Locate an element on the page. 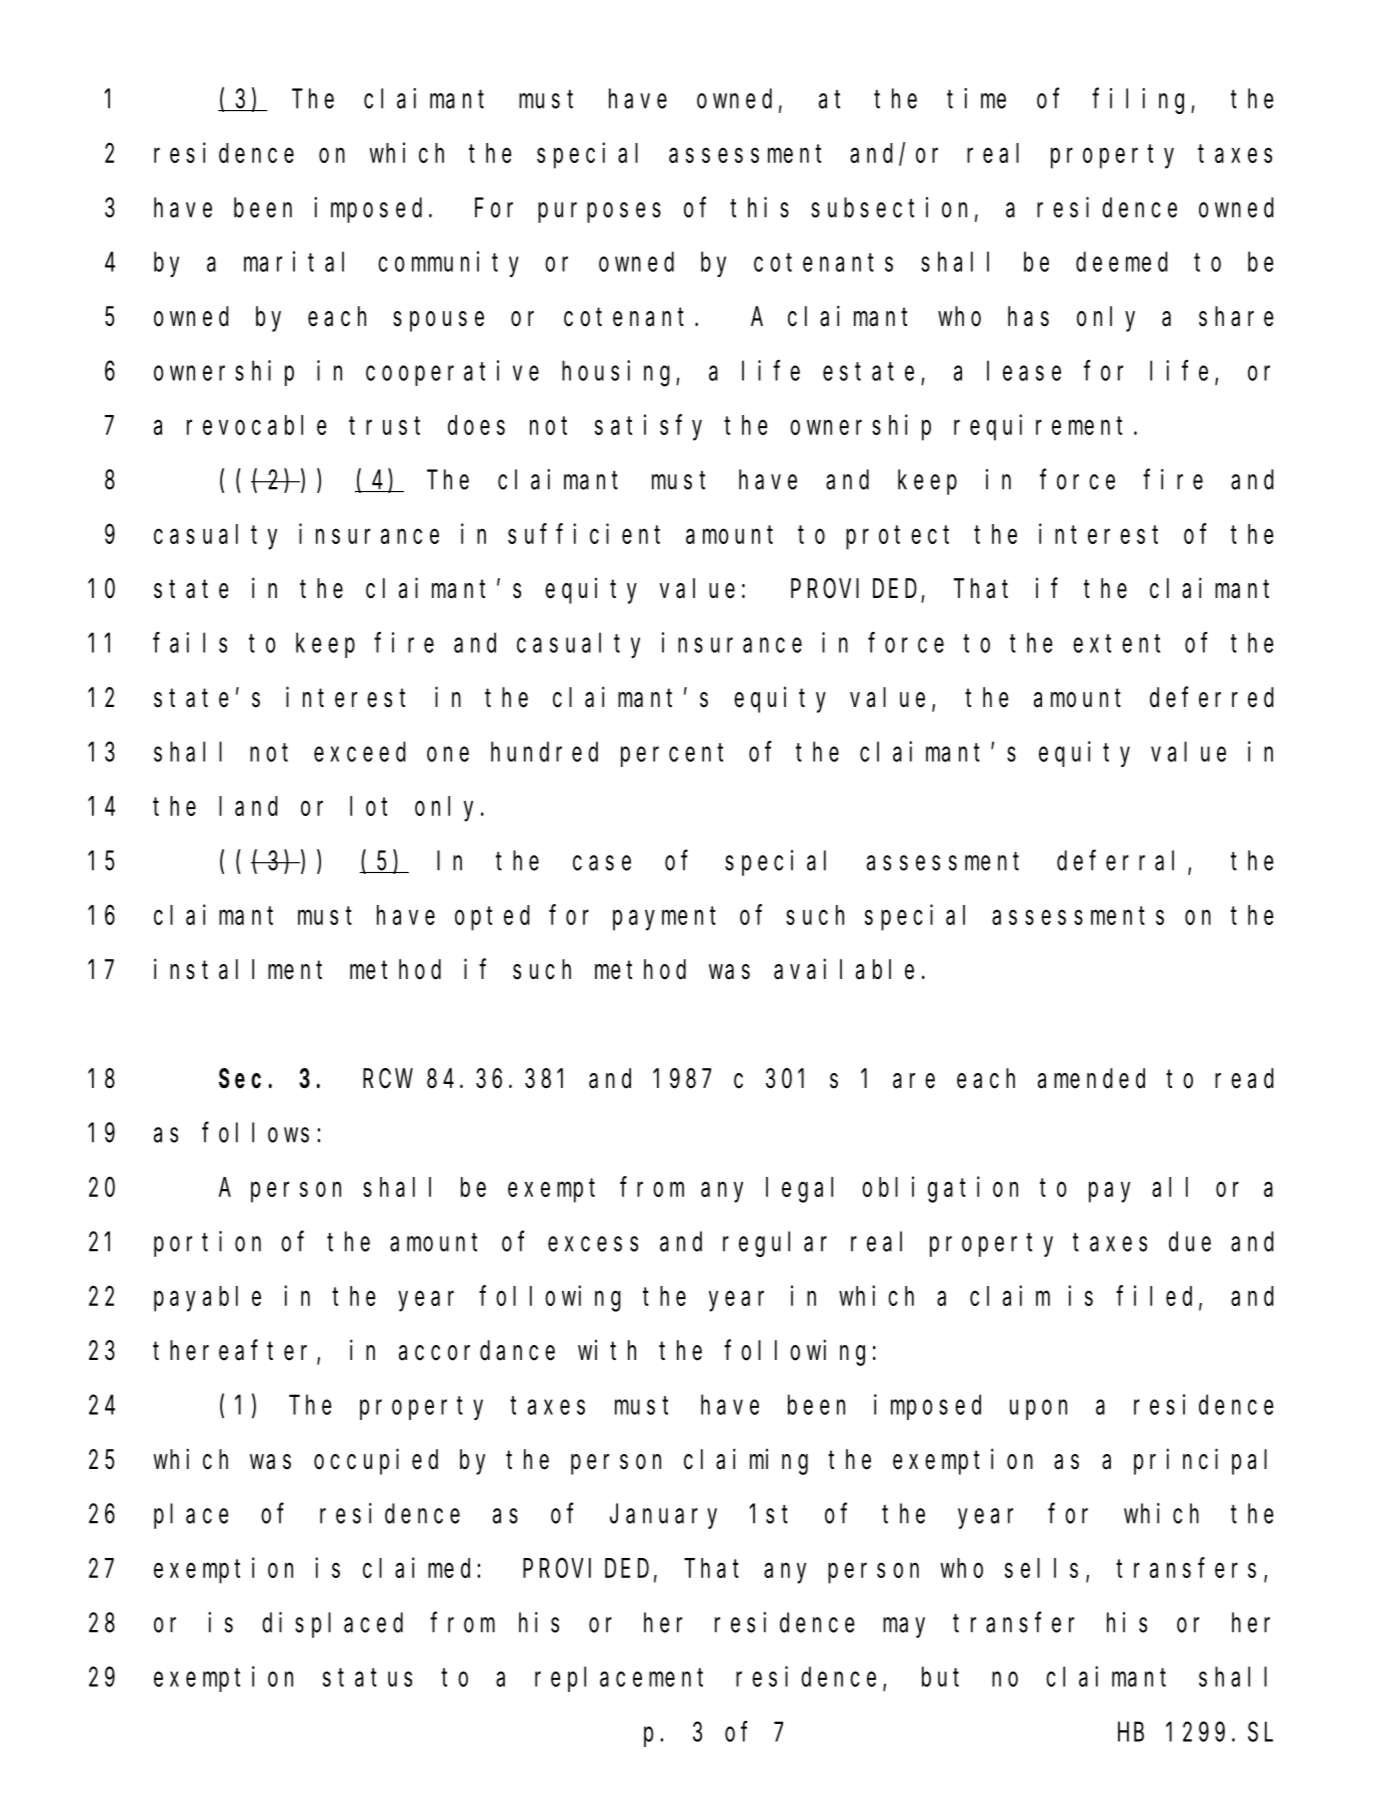 Image resolution: width=1388 pixels, height=1796 pixels. filing is located at coordinates (1142, 101).
